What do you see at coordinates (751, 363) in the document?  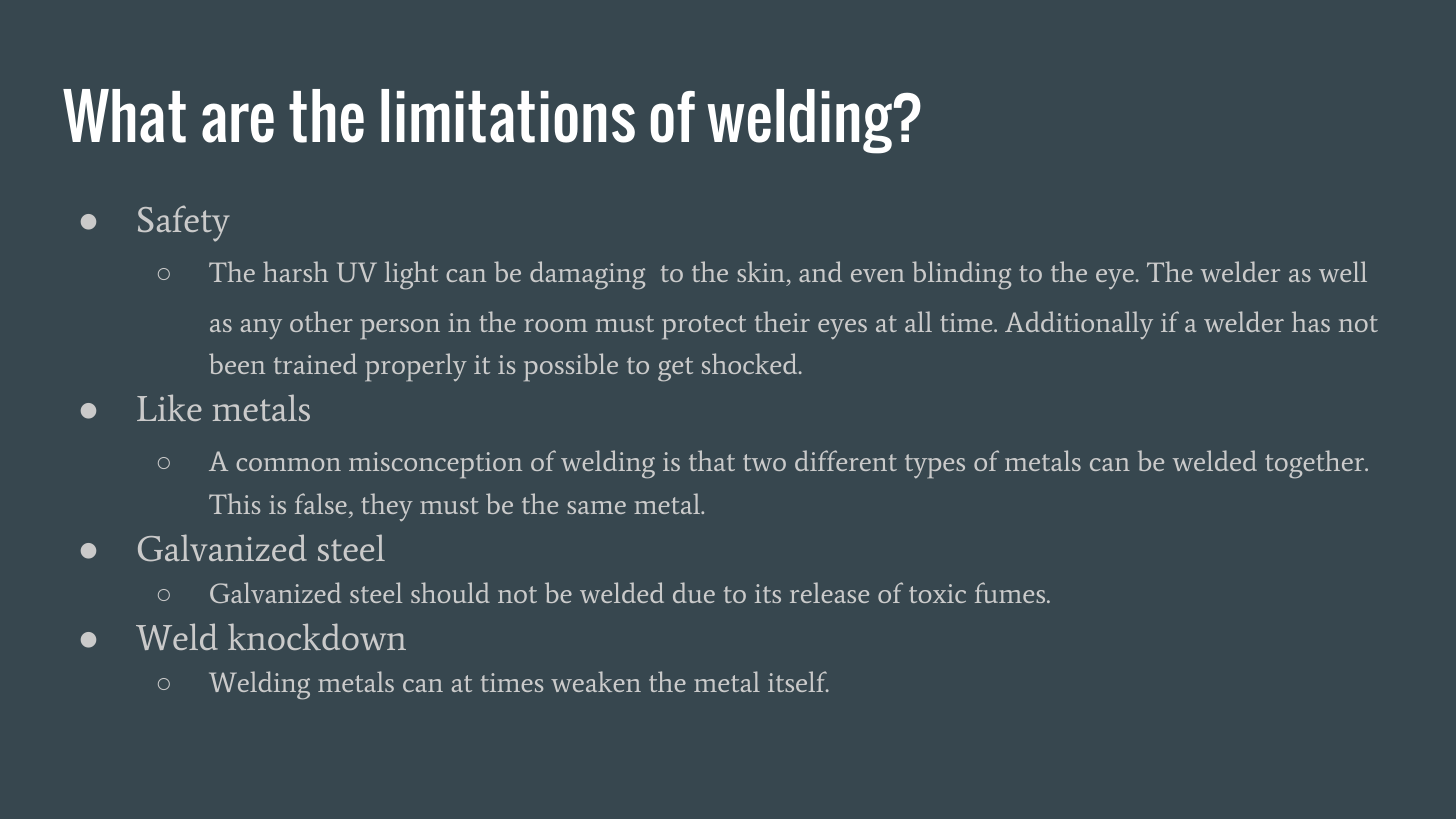 I see `shocked` at bounding box center [751, 363].
